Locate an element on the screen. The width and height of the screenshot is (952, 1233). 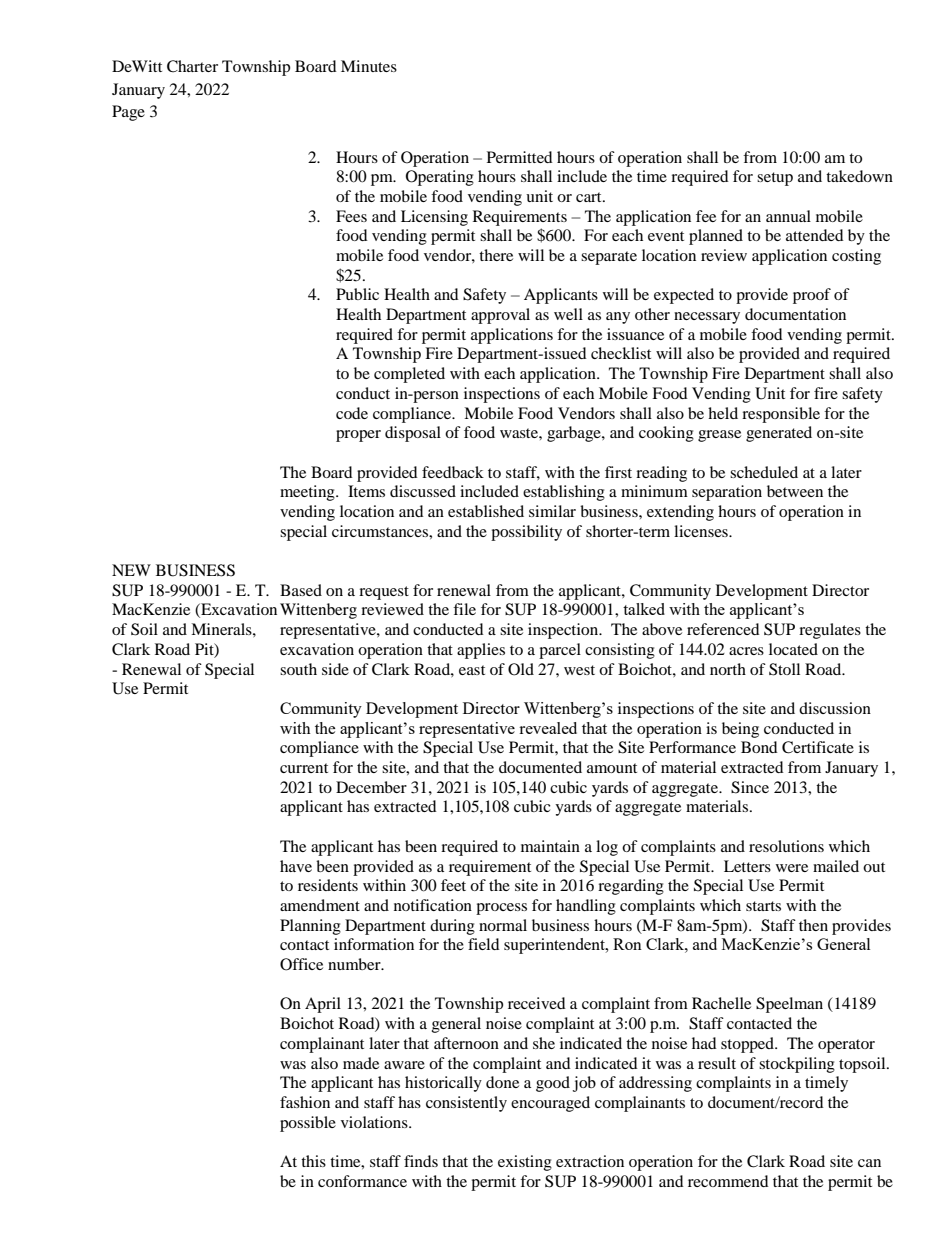
Since is located at coordinates (750, 787).
